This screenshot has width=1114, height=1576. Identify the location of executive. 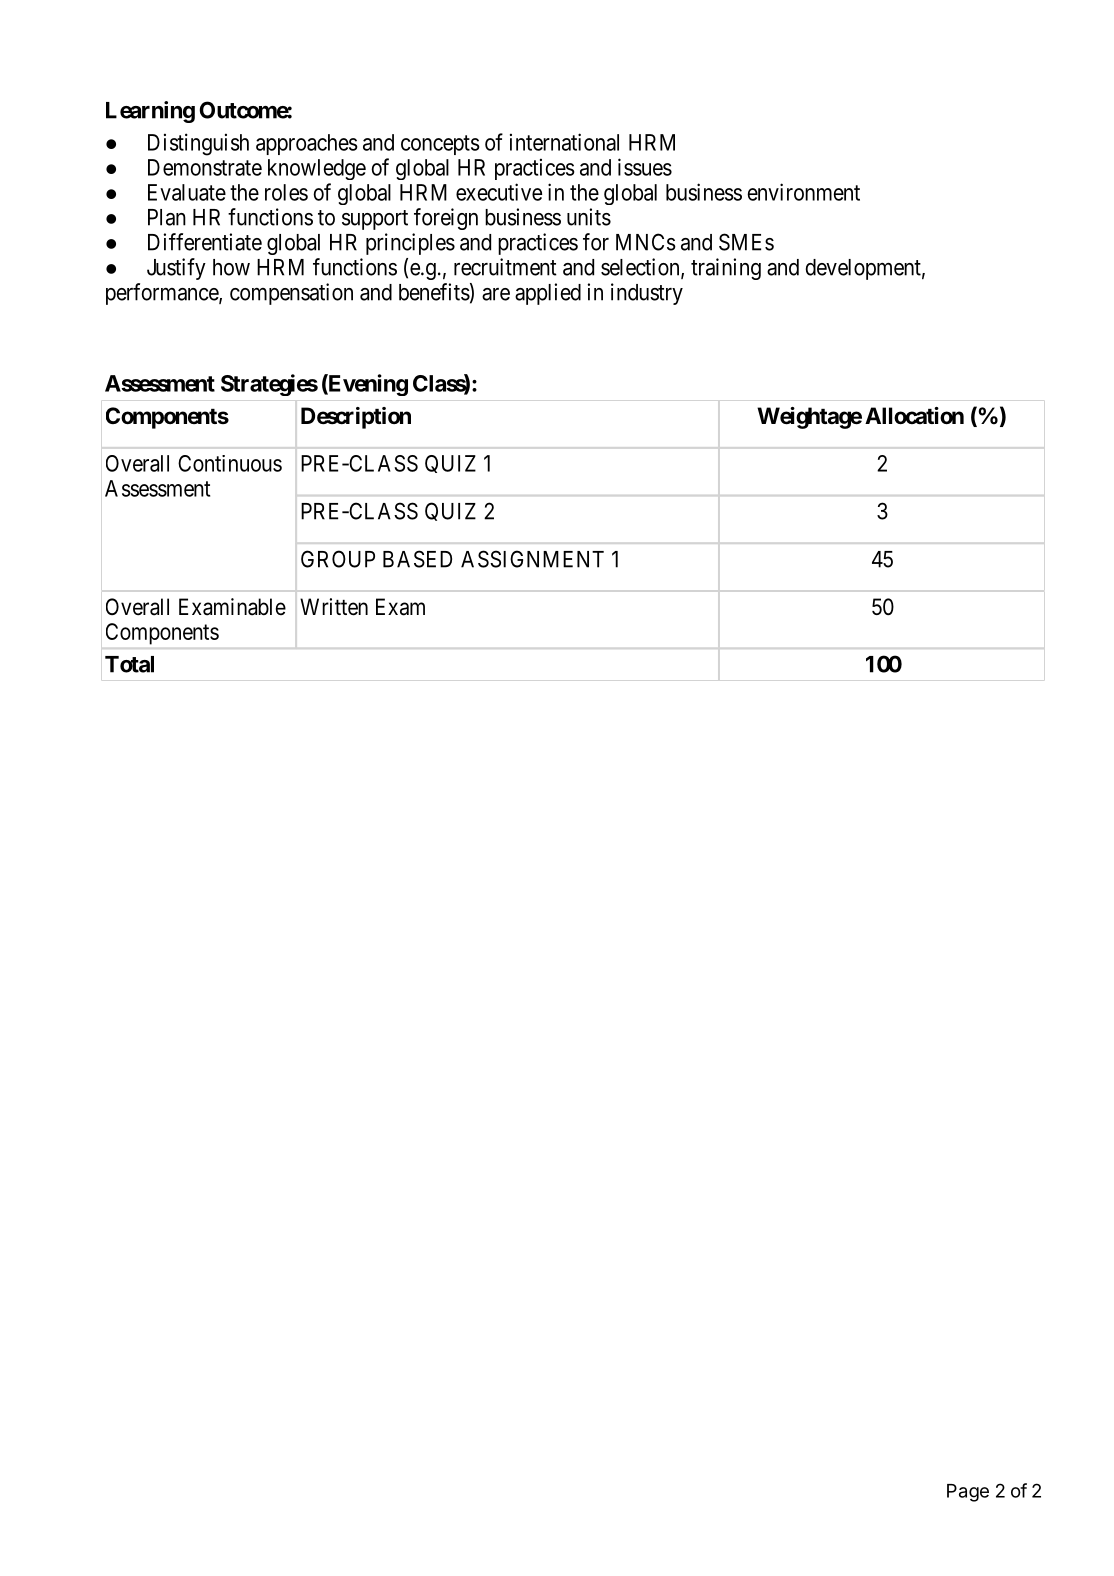
(499, 192).
